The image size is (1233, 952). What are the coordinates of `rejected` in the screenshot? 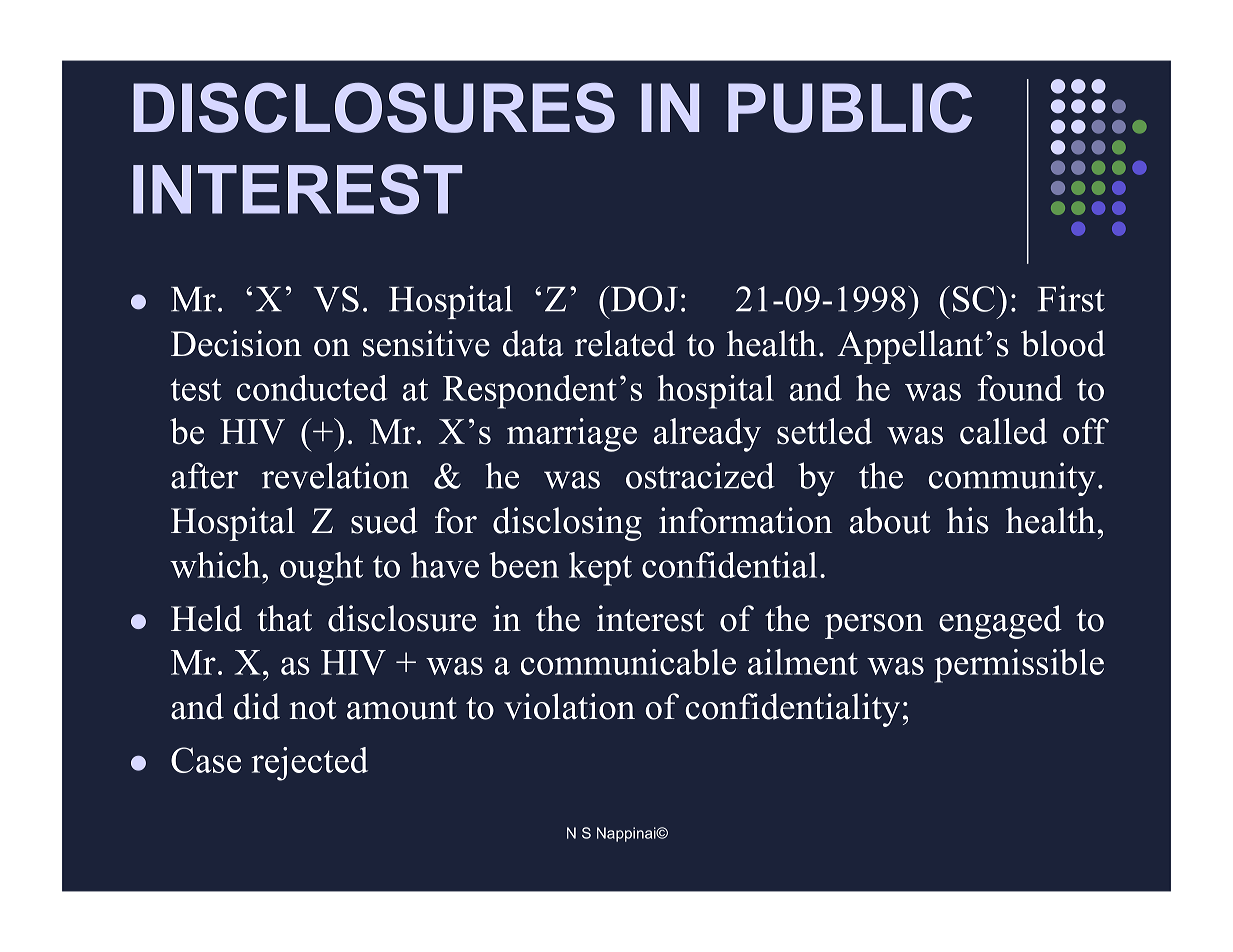 It's located at (309, 764).
